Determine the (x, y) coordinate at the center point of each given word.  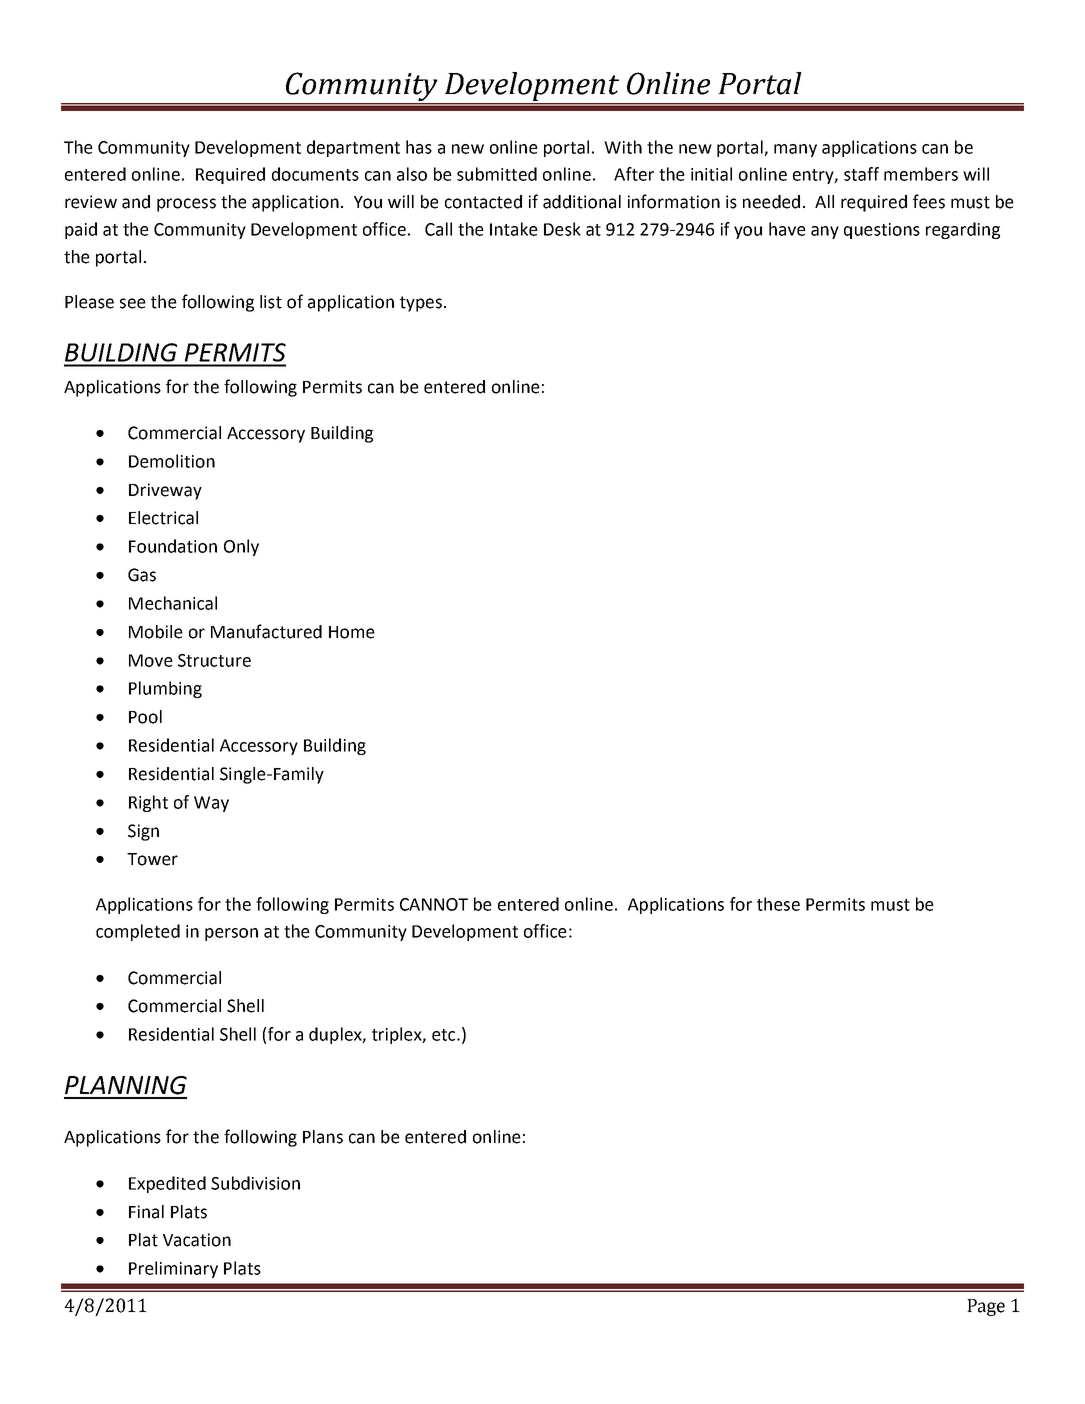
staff (861, 174)
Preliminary (173, 1269)
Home (352, 632)
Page (986, 1307)
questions (882, 231)
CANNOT (434, 904)
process (186, 205)
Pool (145, 717)
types (421, 304)
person (231, 934)
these (778, 904)
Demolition (172, 461)
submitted (497, 174)
